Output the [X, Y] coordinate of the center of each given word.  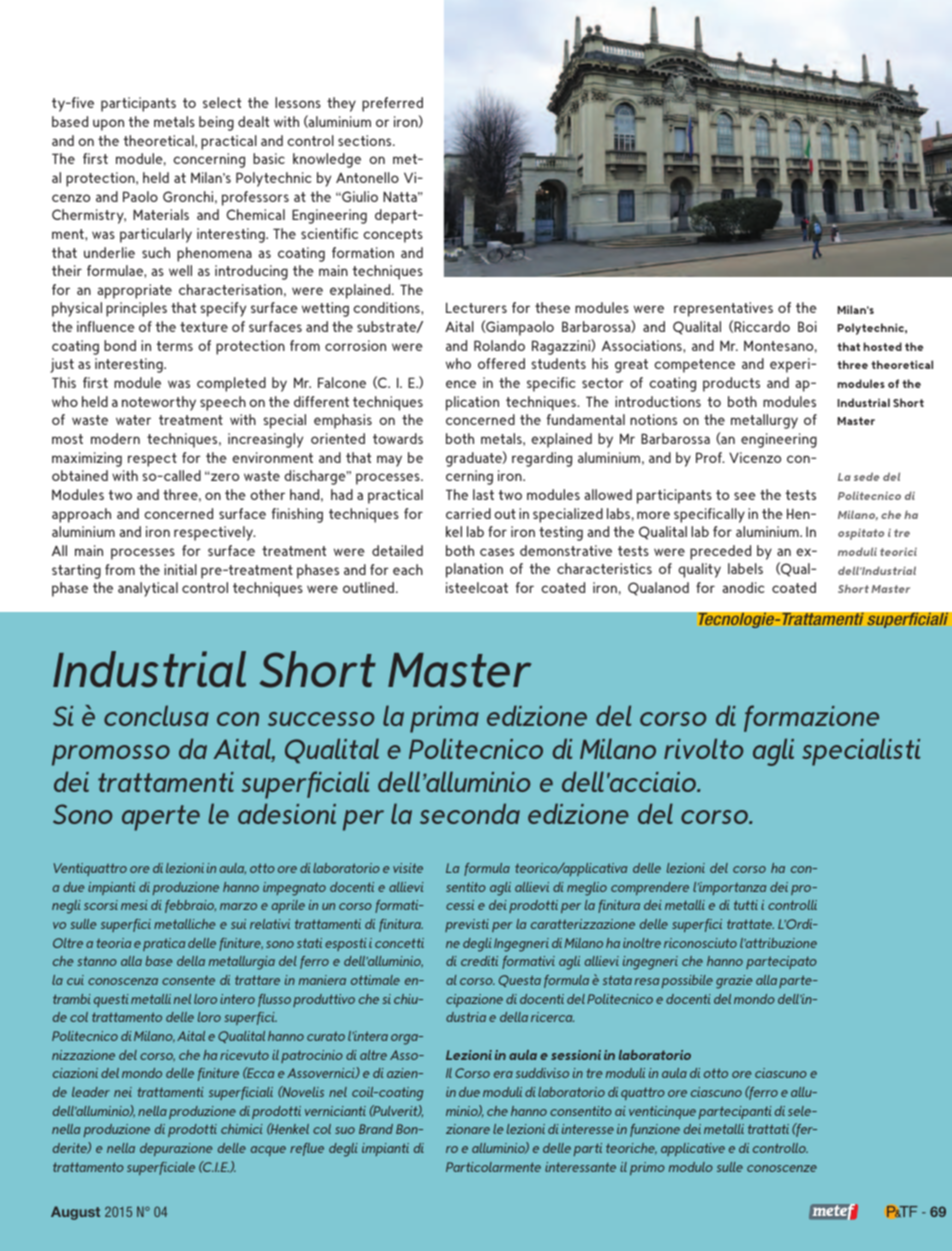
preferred [392, 104]
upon [108, 125]
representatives [723, 309]
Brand [376, 1129]
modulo [691, 1167]
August [75, 1213]
